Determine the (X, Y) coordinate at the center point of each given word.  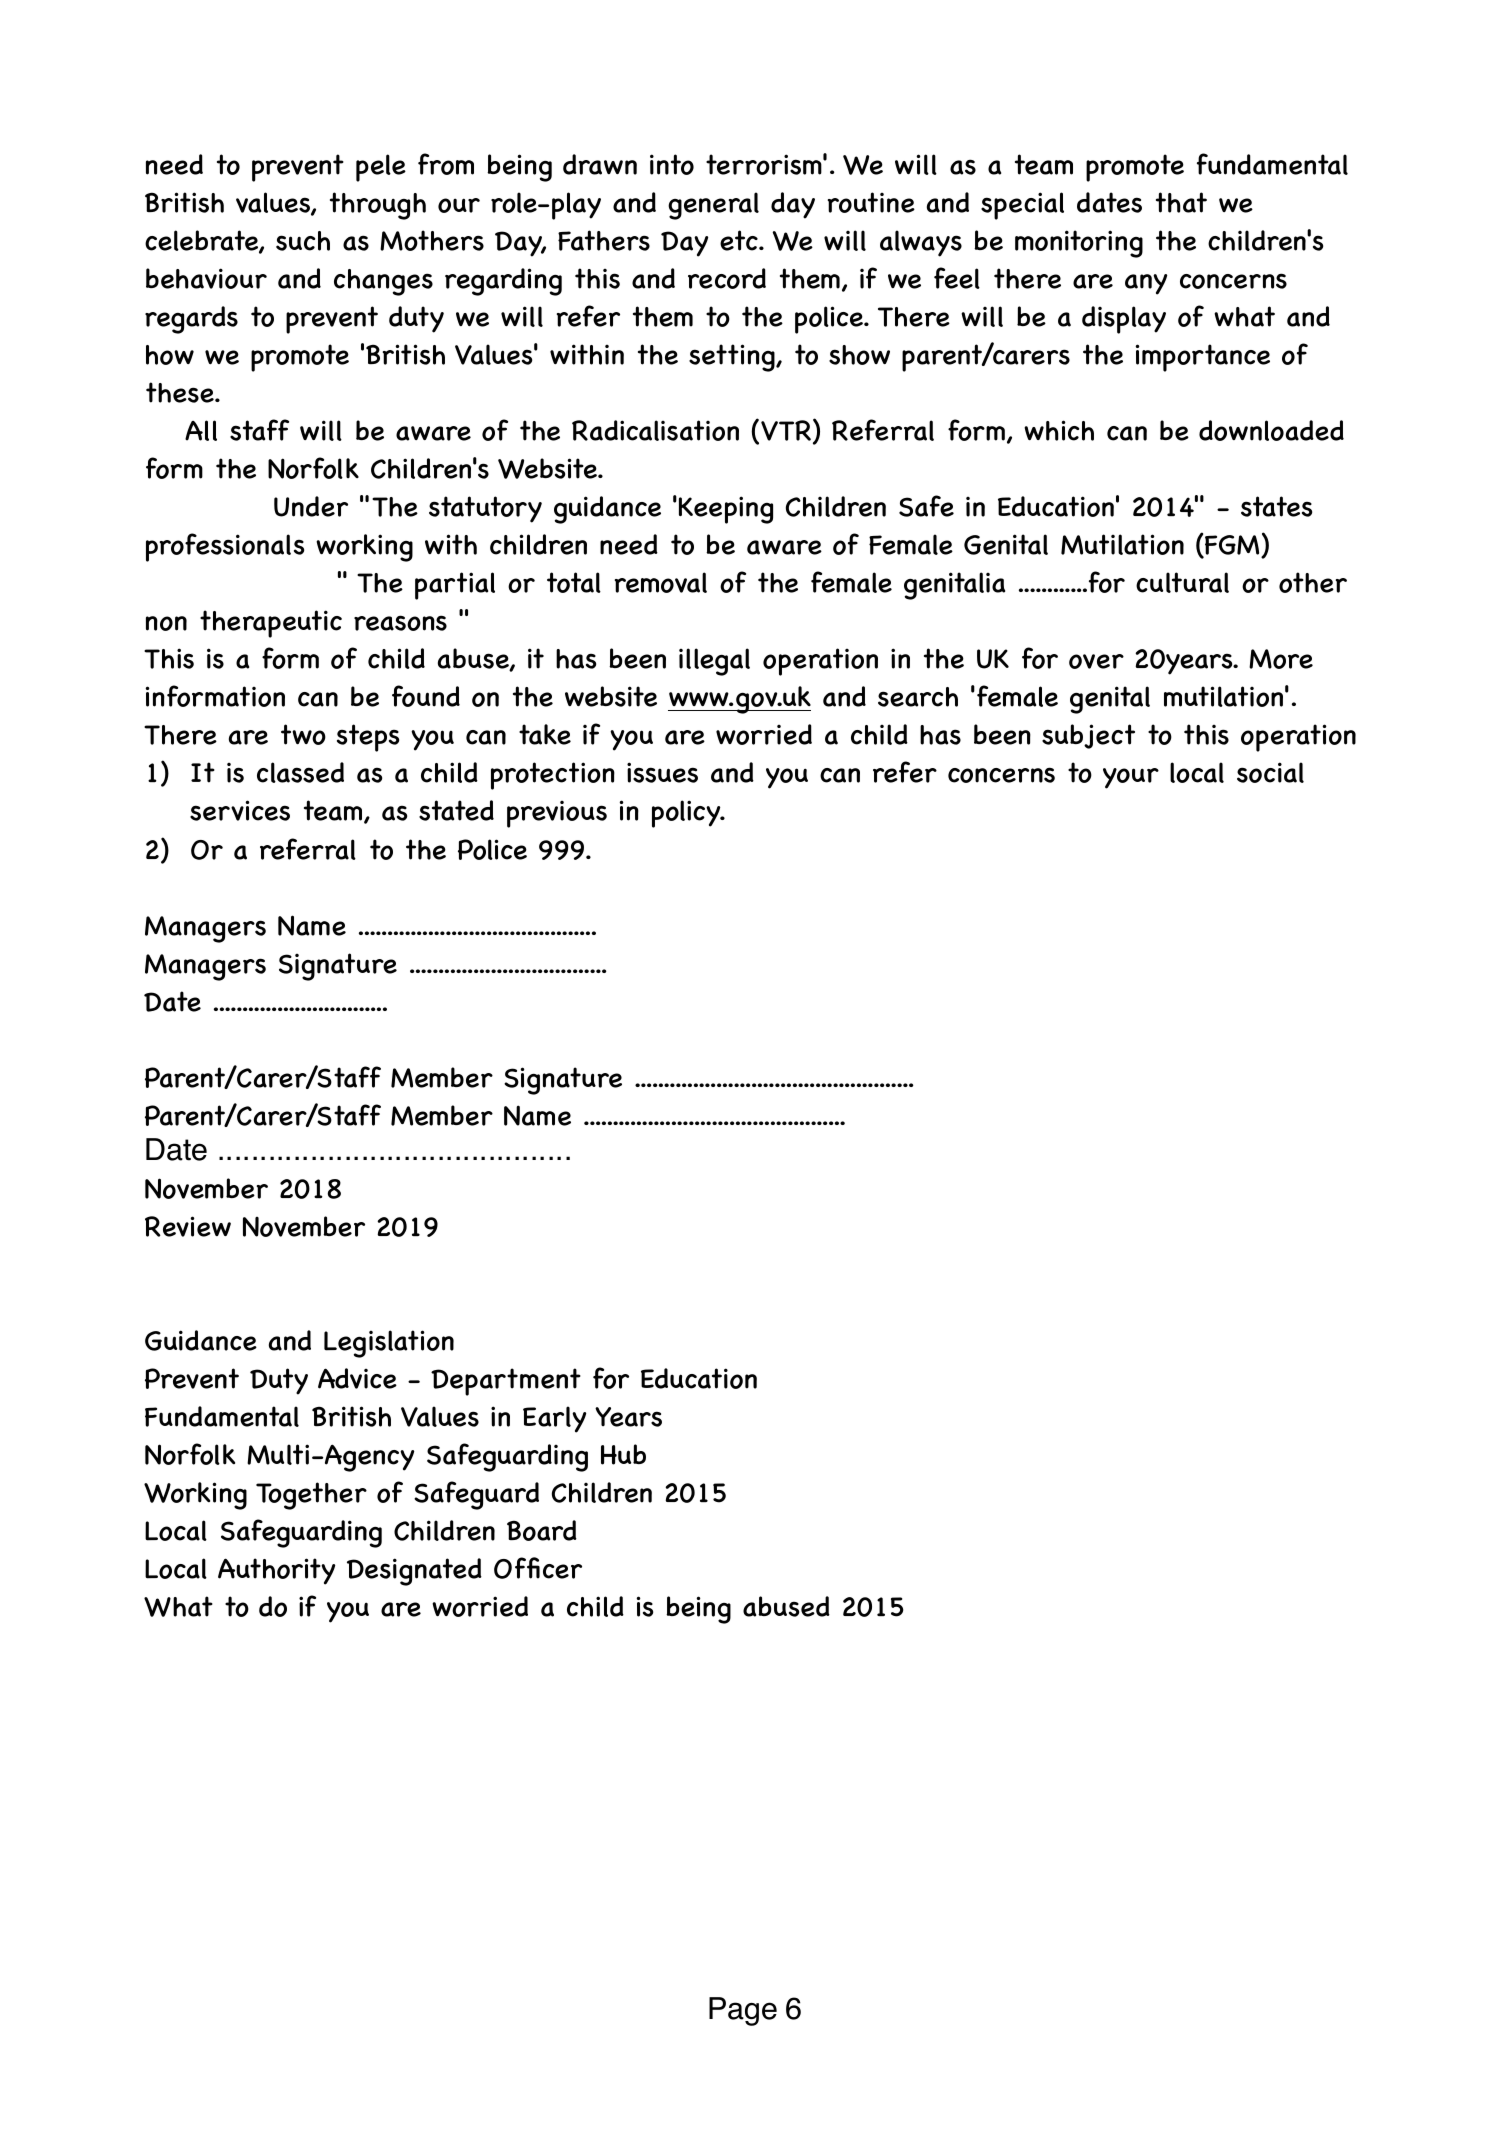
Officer (538, 1568)
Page (743, 2011)
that (1181, 202)
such (303, 241)
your (1131, 778)
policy (687, 814)
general (713, 206)
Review (188, 1226)
